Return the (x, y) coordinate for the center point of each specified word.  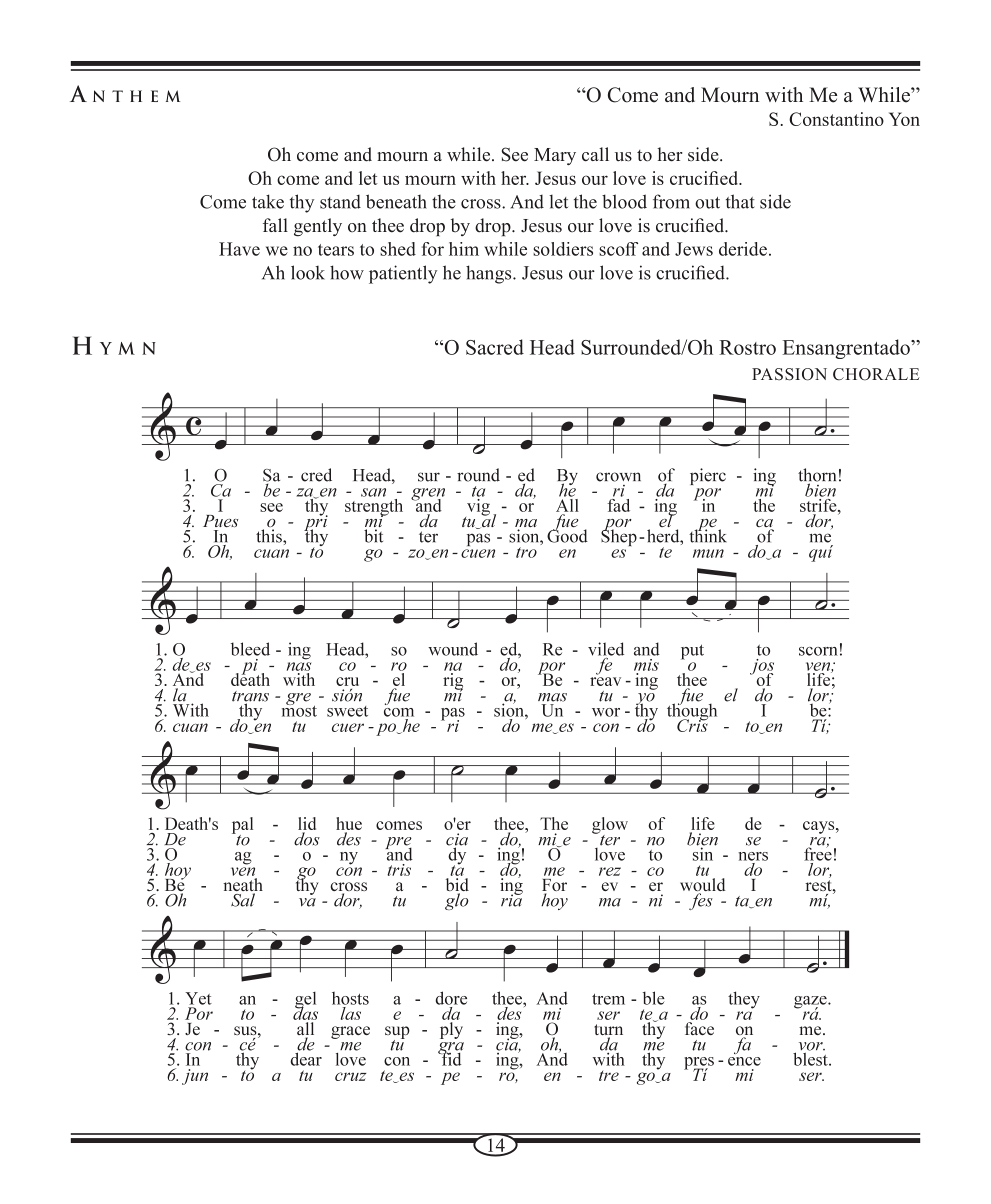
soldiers (563, 249)
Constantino (836, 119)
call (595, 154)
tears (336, 250)
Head (552, 347)
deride (743, 249)
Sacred (495, 347)
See (515, 154)
